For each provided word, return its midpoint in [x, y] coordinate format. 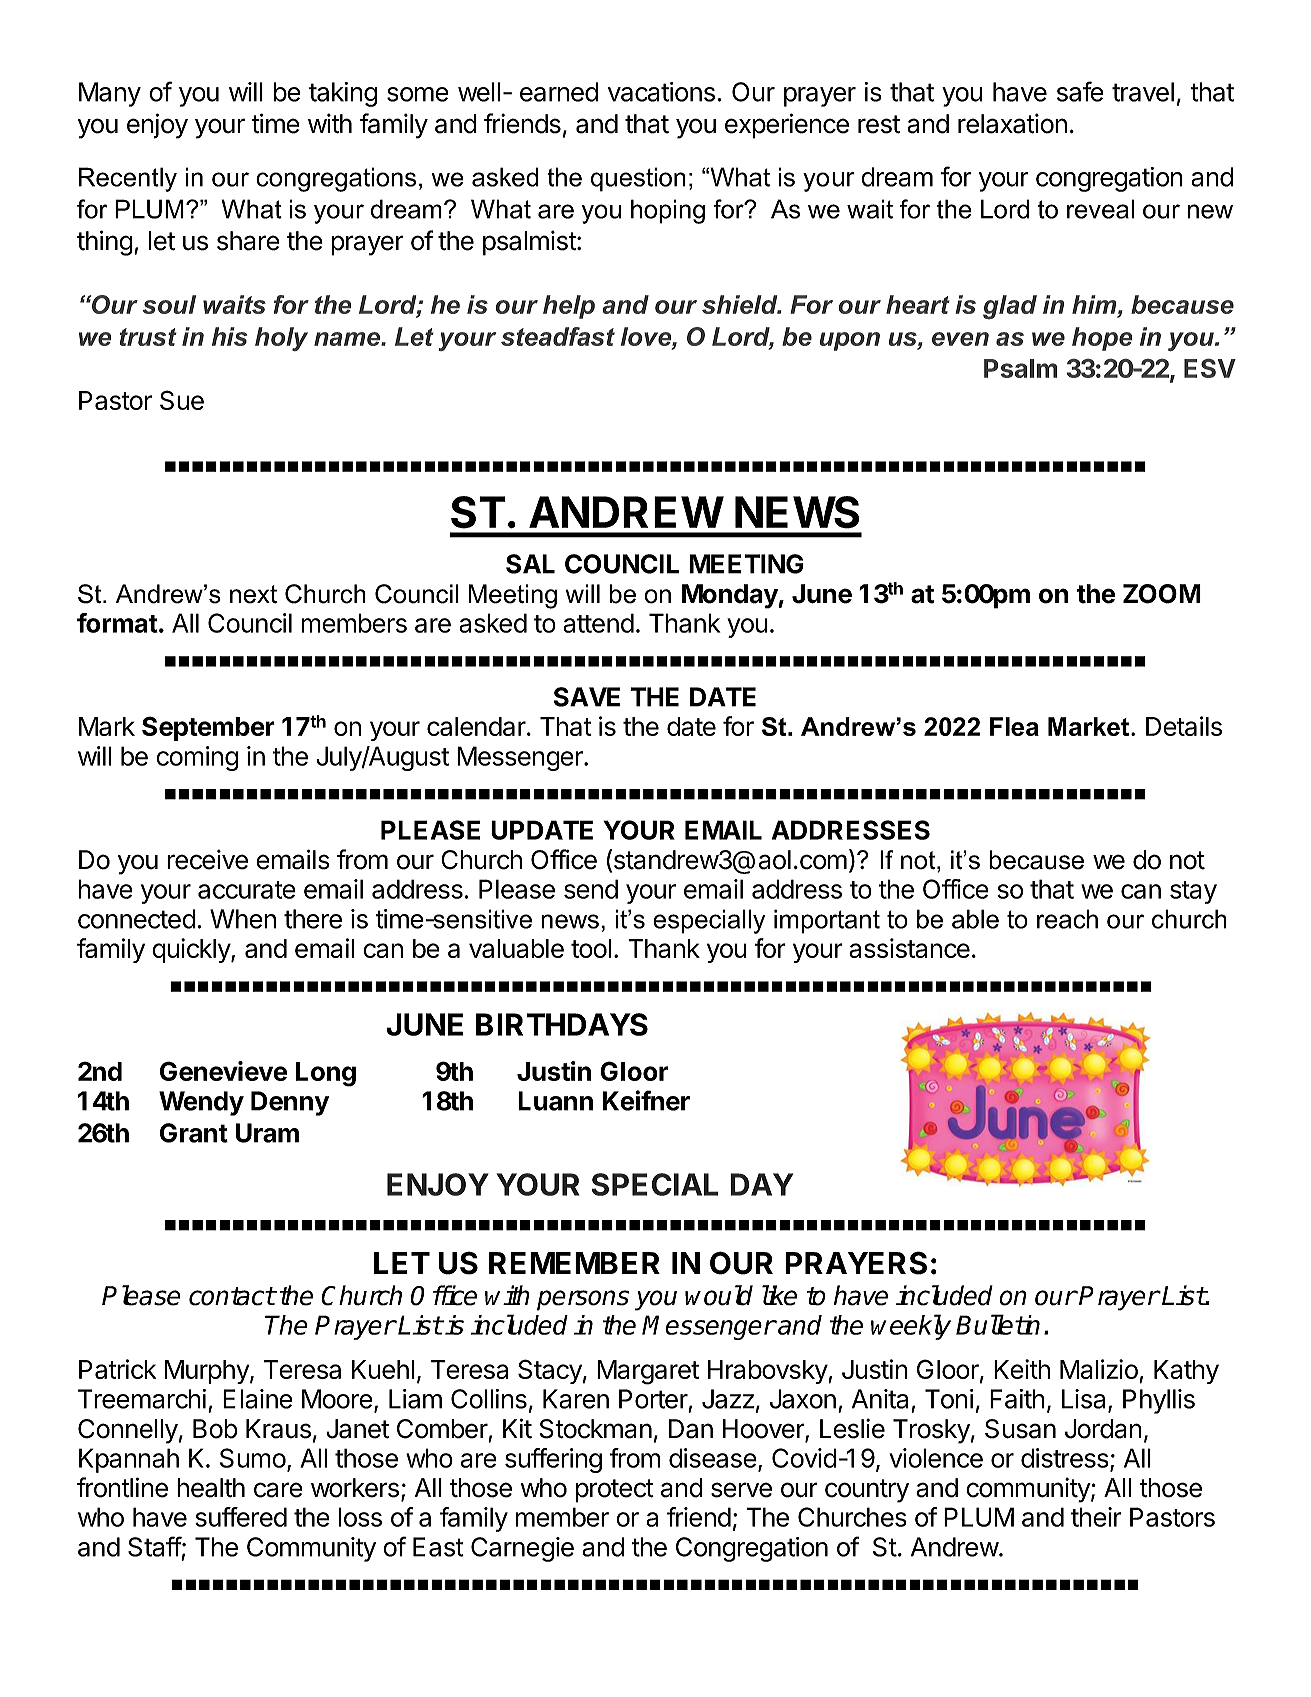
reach [1067, 919]
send [591, 889]
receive [207, 859]
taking [343, 94]
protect [615, 1491]
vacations [661, 92]
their [1096, 1517]
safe [1080, 91]
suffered [241, 1517]
